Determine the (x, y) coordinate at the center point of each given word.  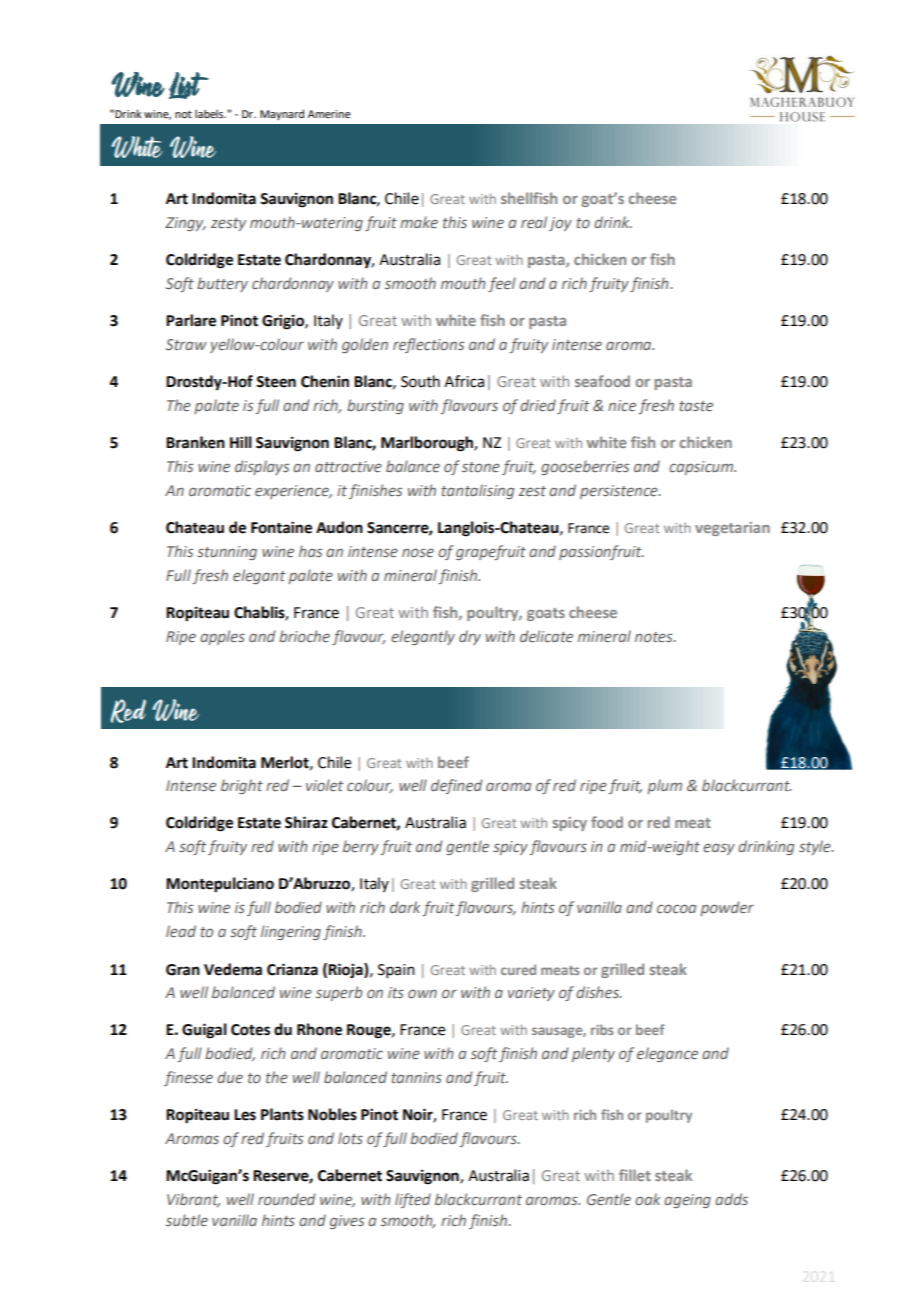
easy (719, 849)
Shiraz (306, 822)
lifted (413, 1200)
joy (560, 224)
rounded (286, 1199)
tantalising (478, 491)
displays (262, 467)
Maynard (282, 115)
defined (456, 786)
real (534, 222)
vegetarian (732, 529)
